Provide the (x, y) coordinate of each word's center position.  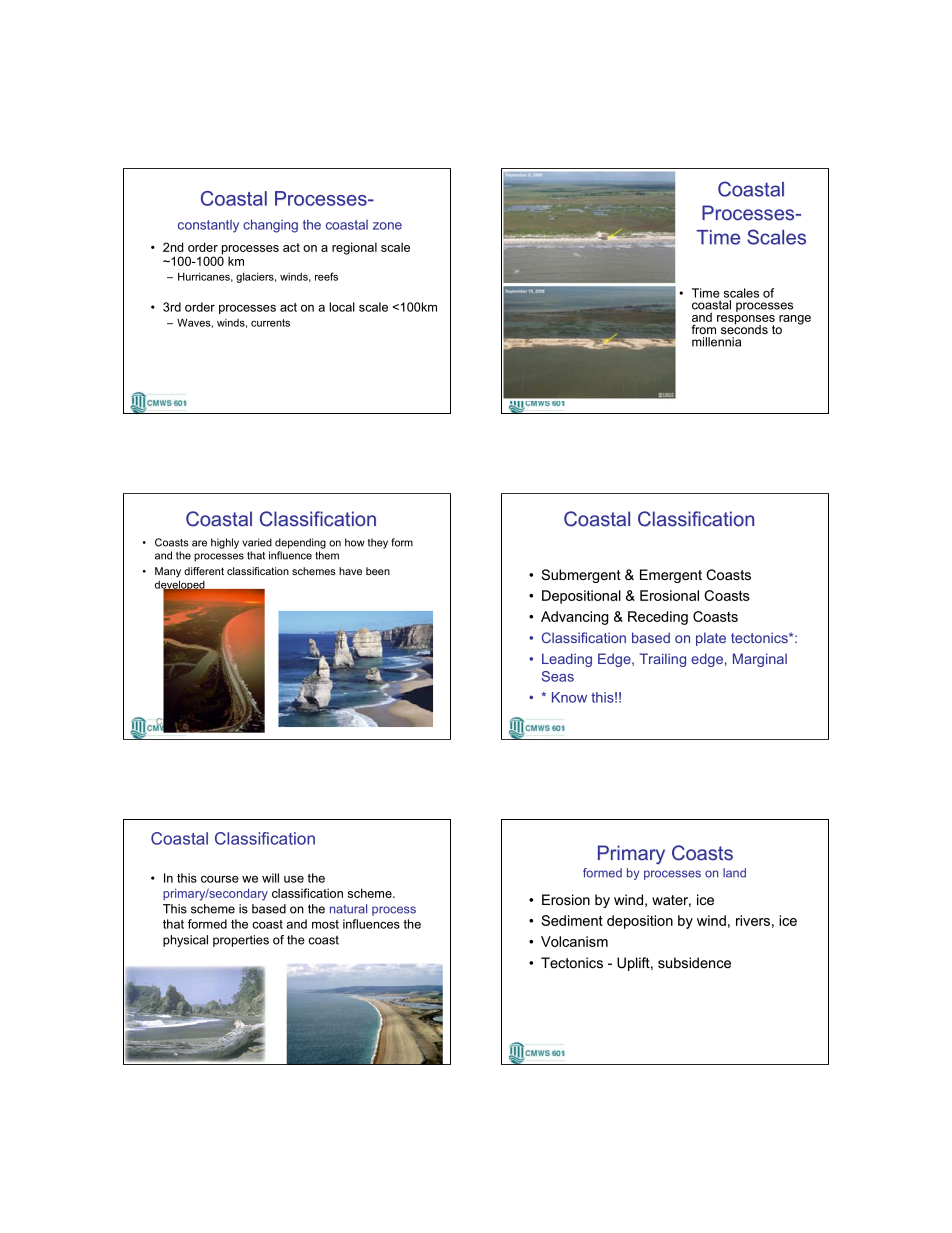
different (204, 571)
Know (569, 697)
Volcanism (574, 941)
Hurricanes (205, 277)
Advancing (575, 618)
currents (270, 323)
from (703, 329)
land (734, 873)
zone (387, 226)
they (378, 543)
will (270, 878)
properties (241, 941)
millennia (716, 342)
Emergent (671, 576)
